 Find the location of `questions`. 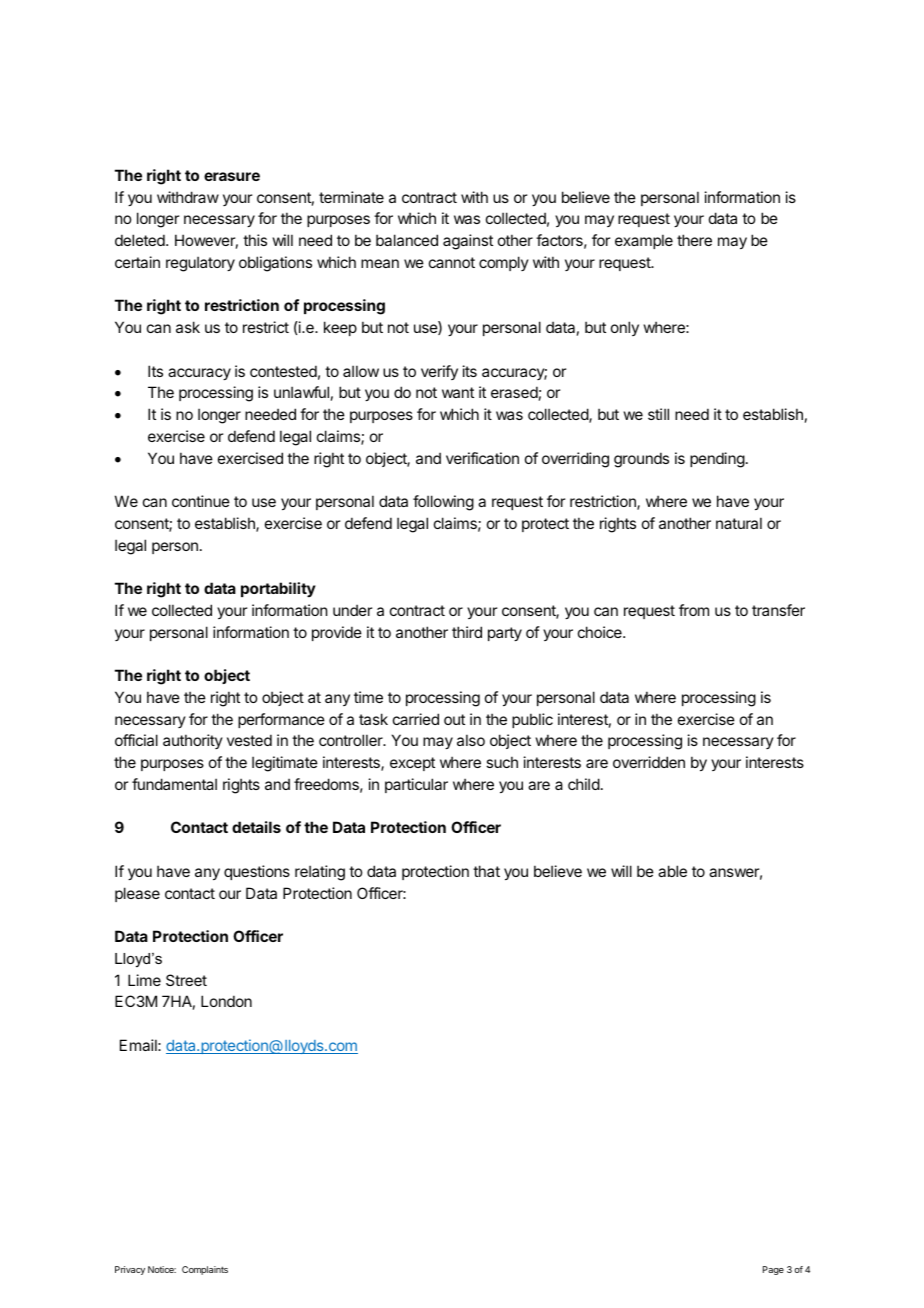

questions is located at coordinates (257, 872).
